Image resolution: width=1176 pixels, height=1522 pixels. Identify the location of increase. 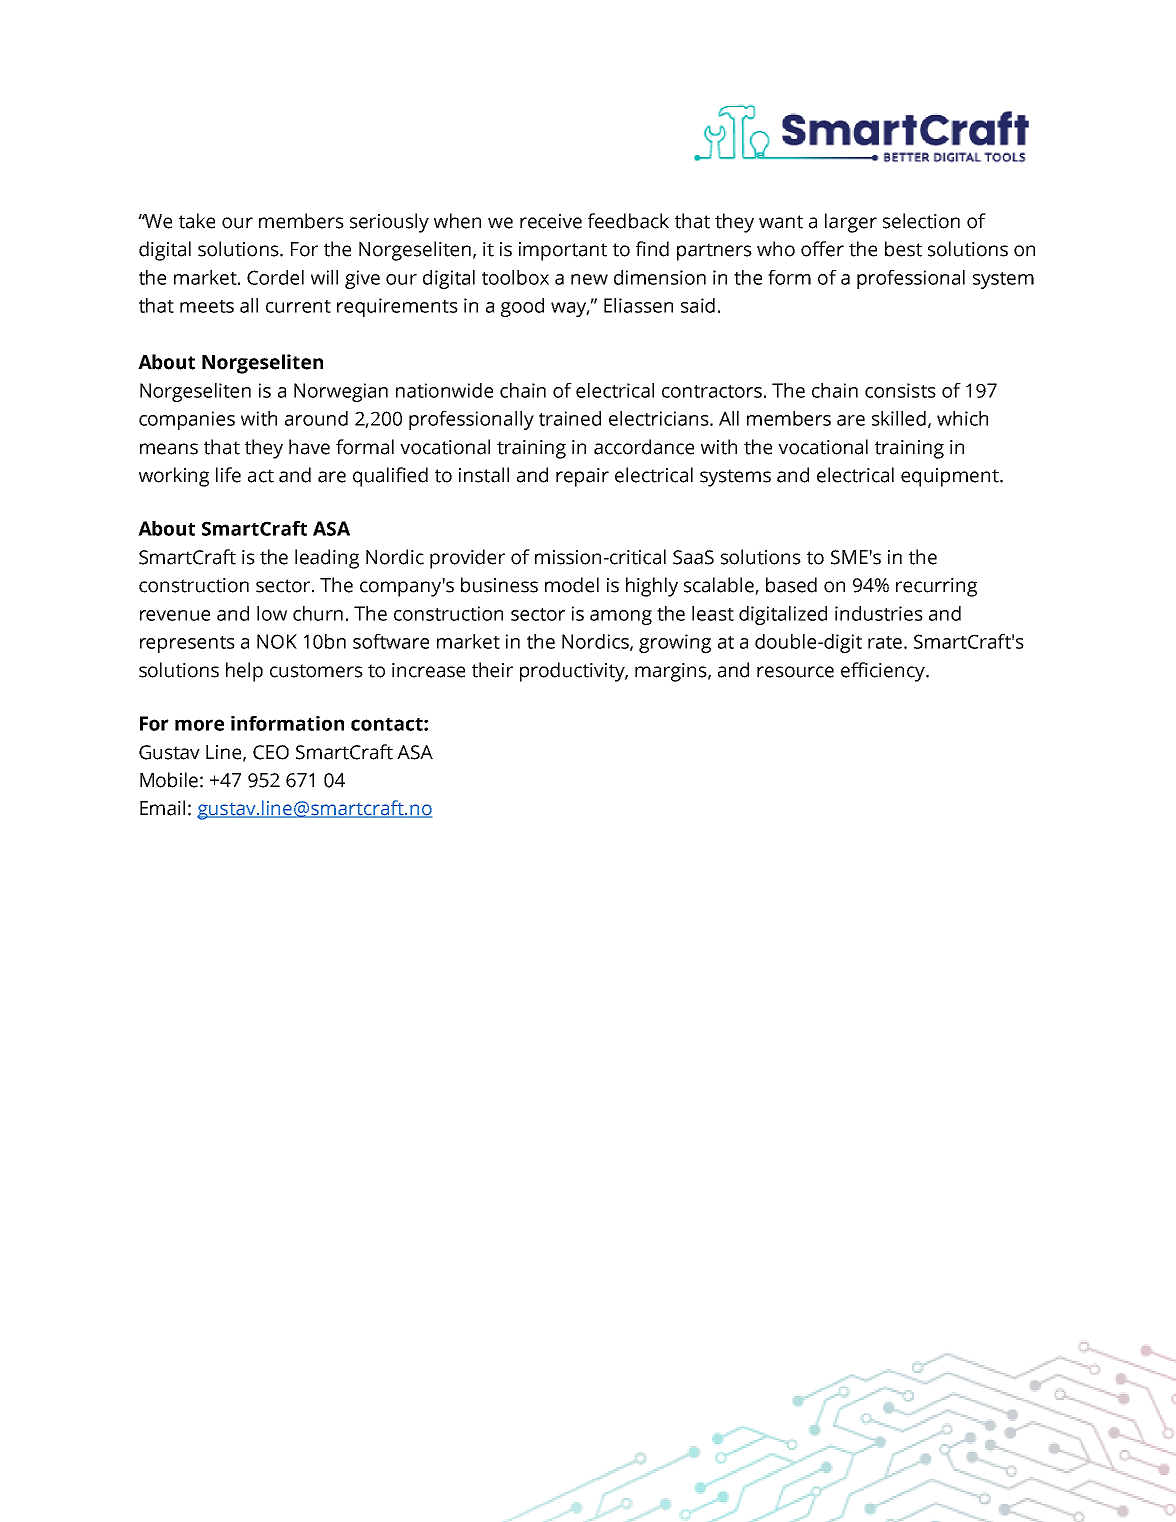
(428, 670).
